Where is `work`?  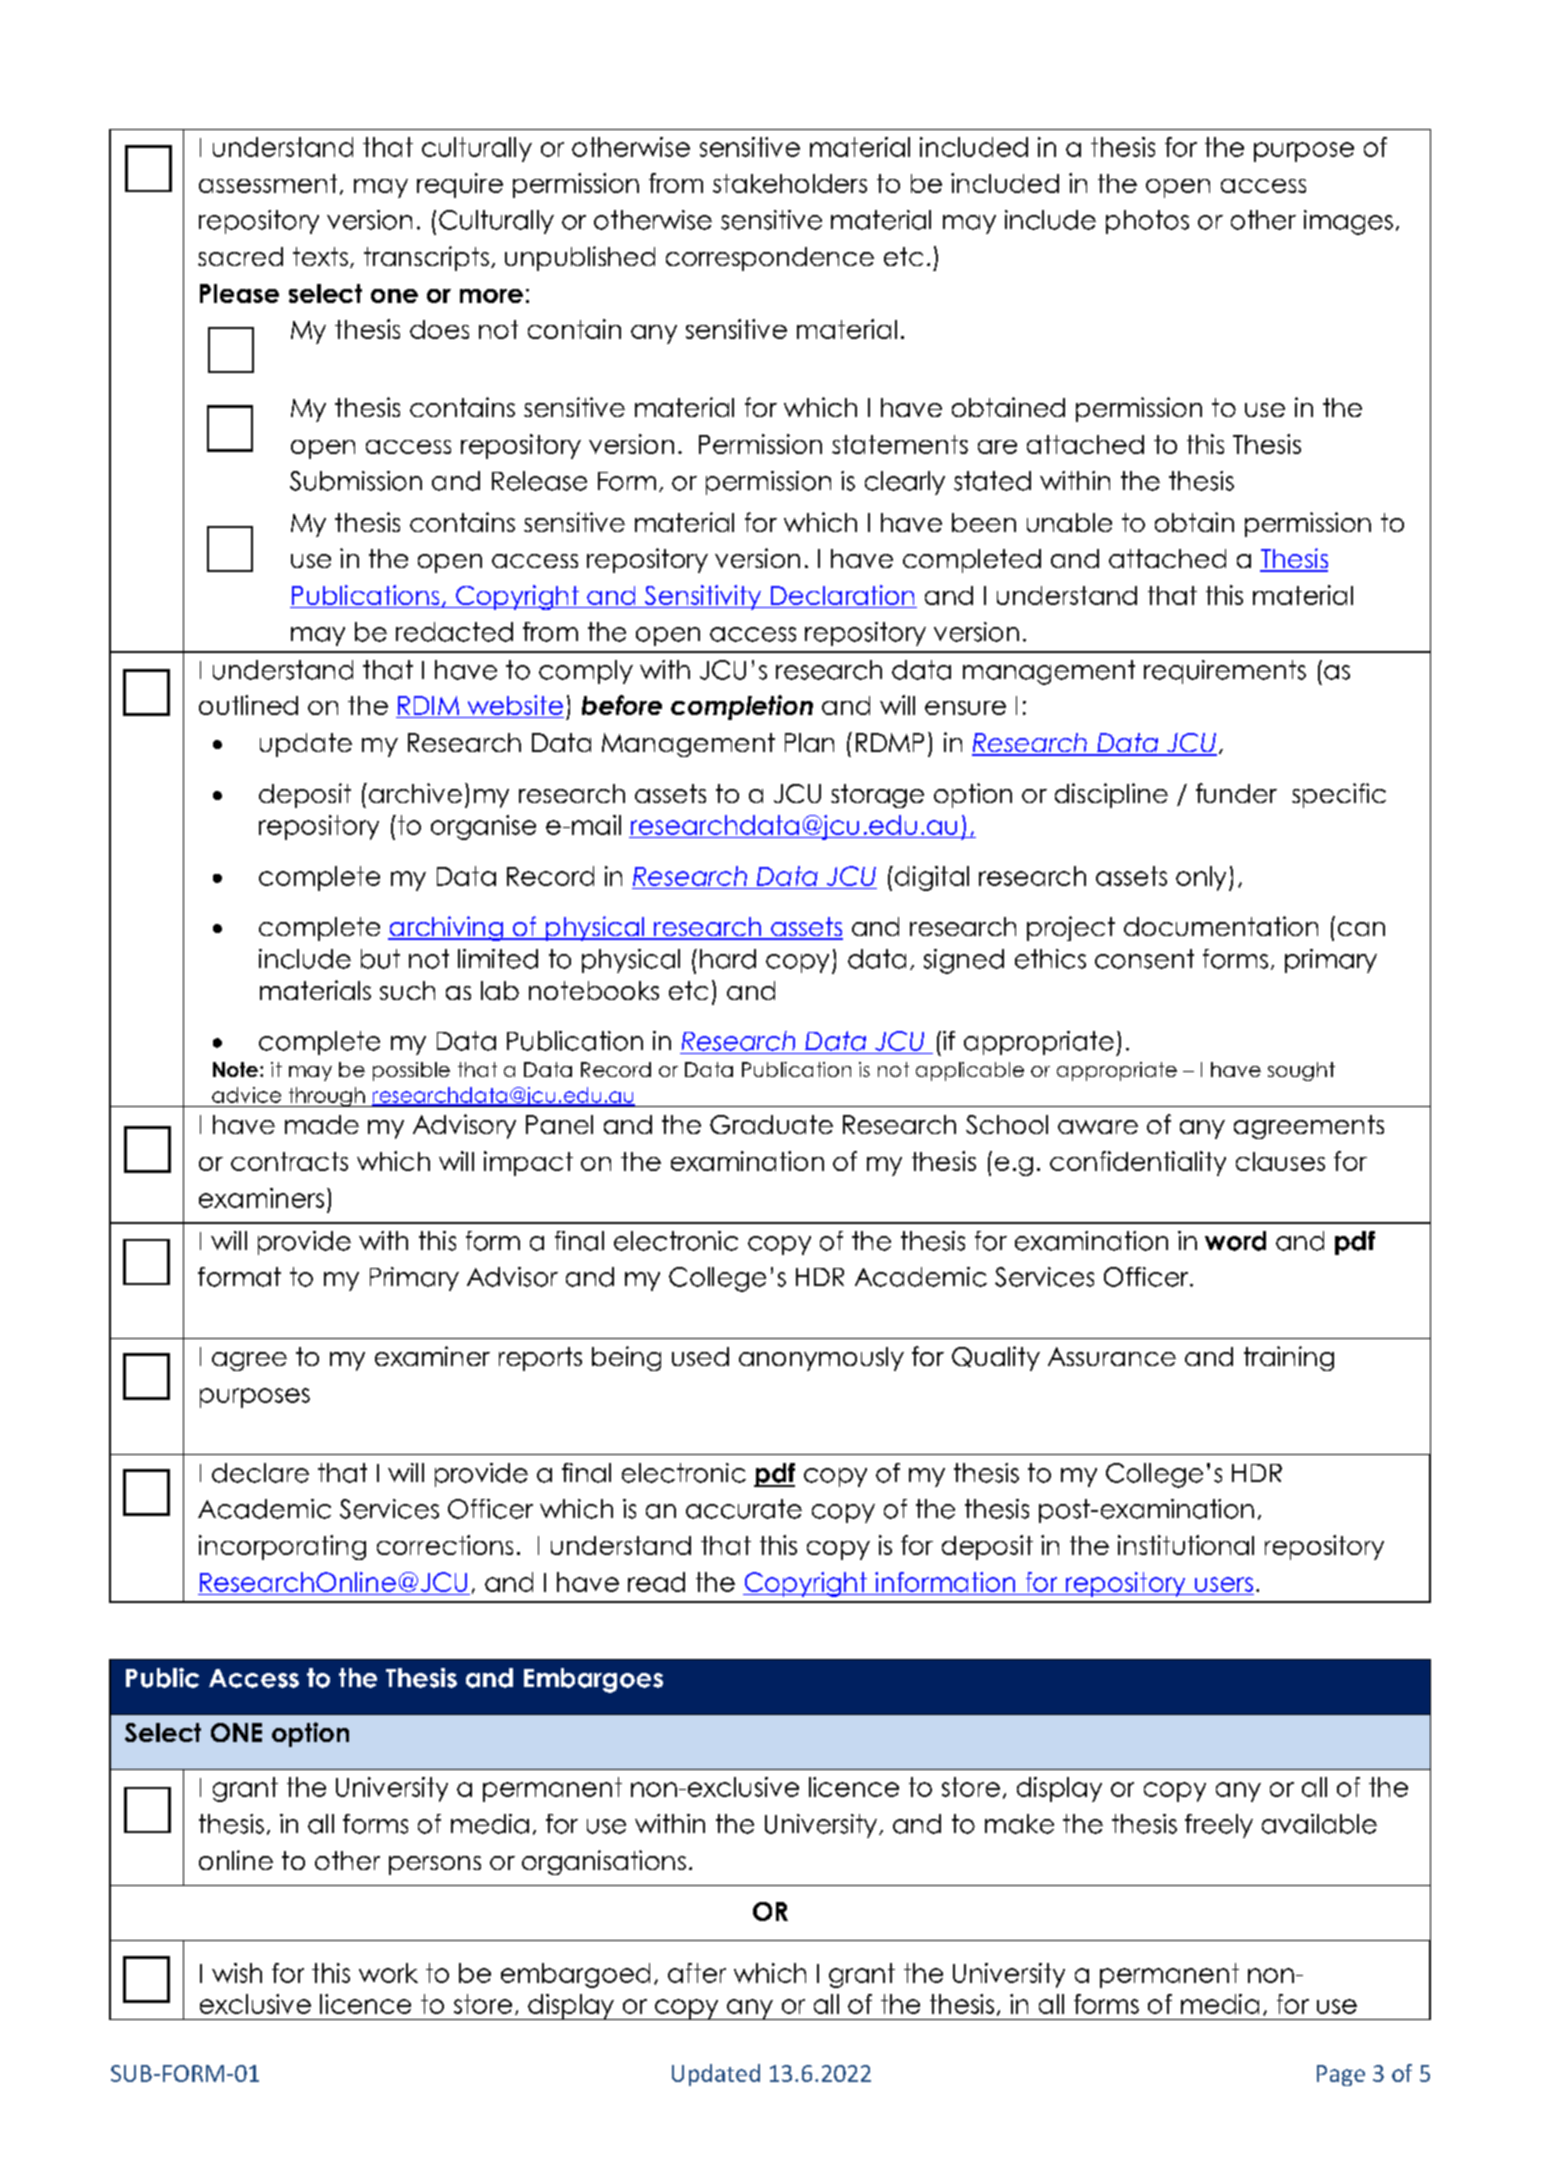 work is located at coordinates (388, 1973).
